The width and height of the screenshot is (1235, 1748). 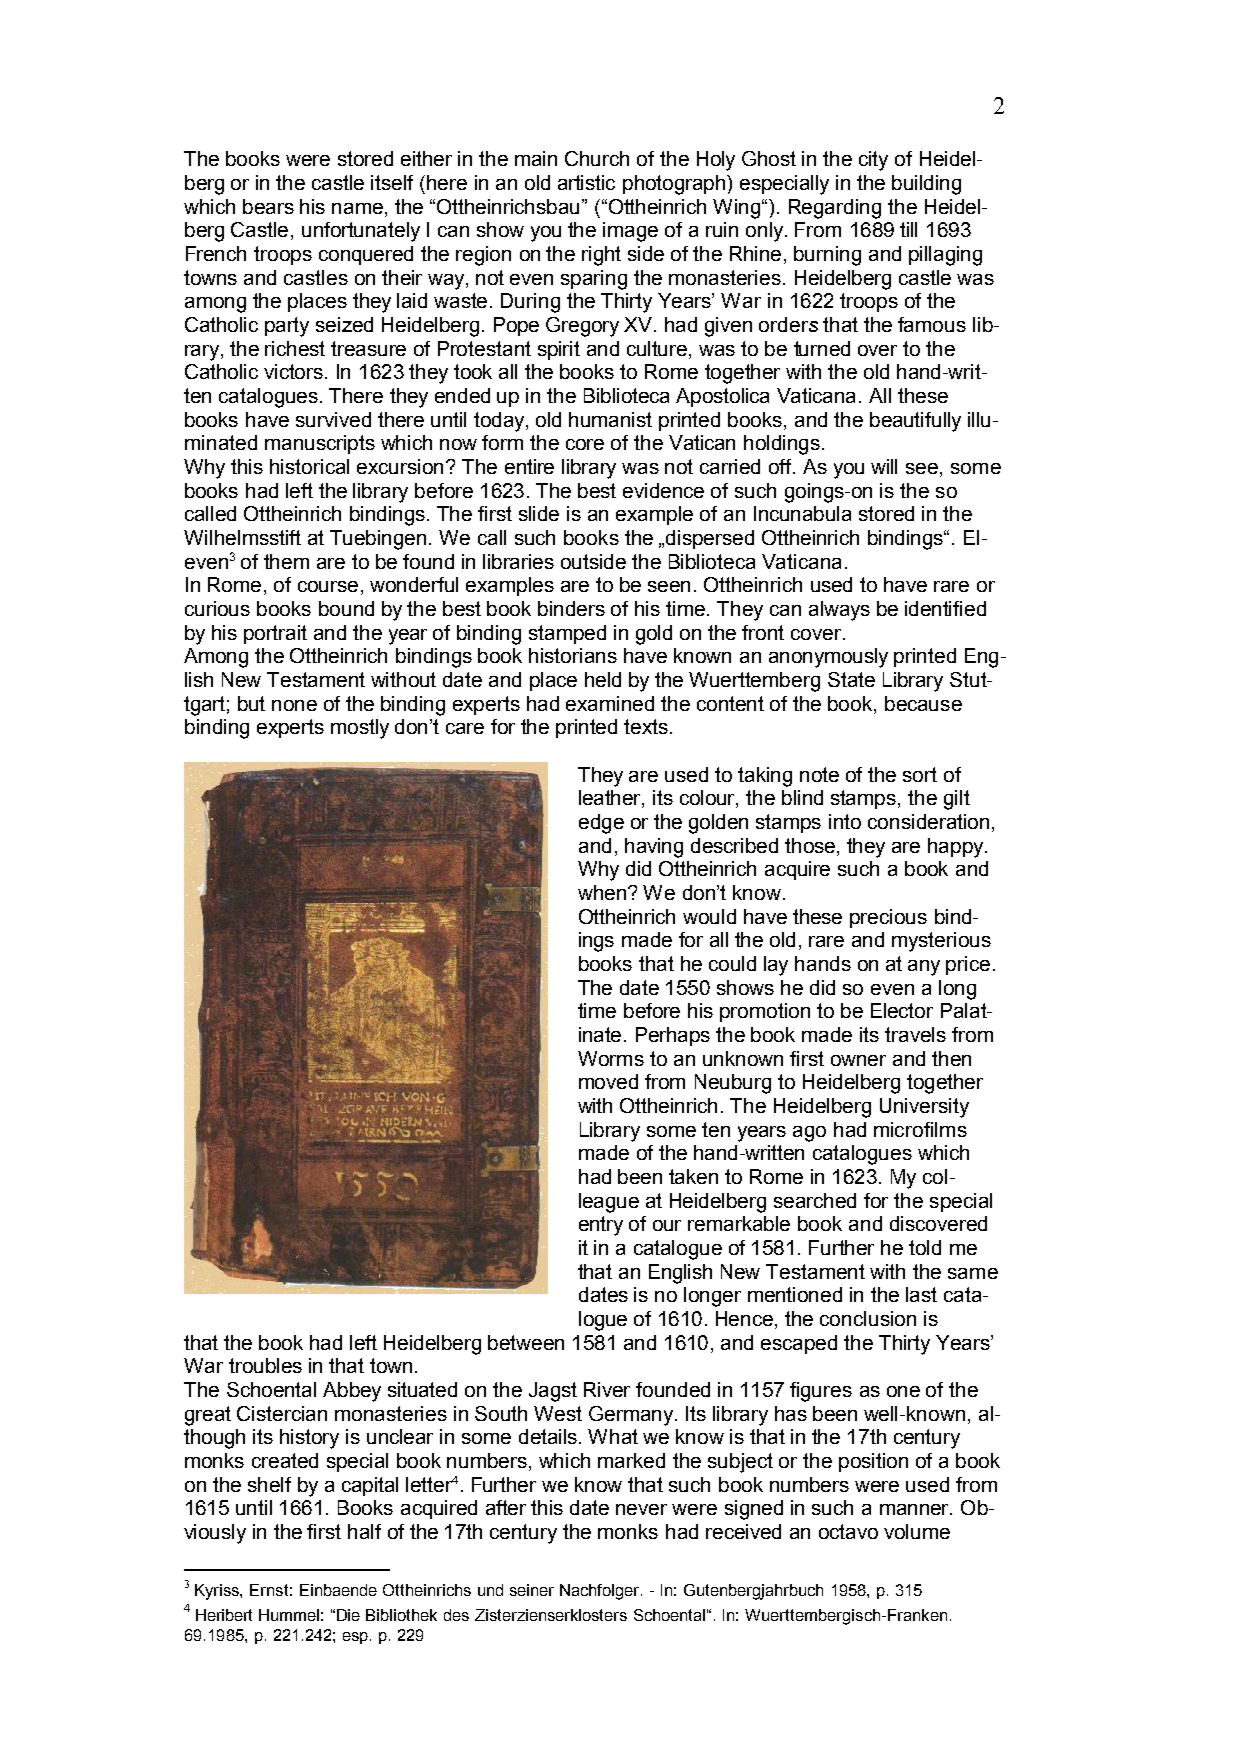 I want to click on Die, so click(x=348, y=1615).
